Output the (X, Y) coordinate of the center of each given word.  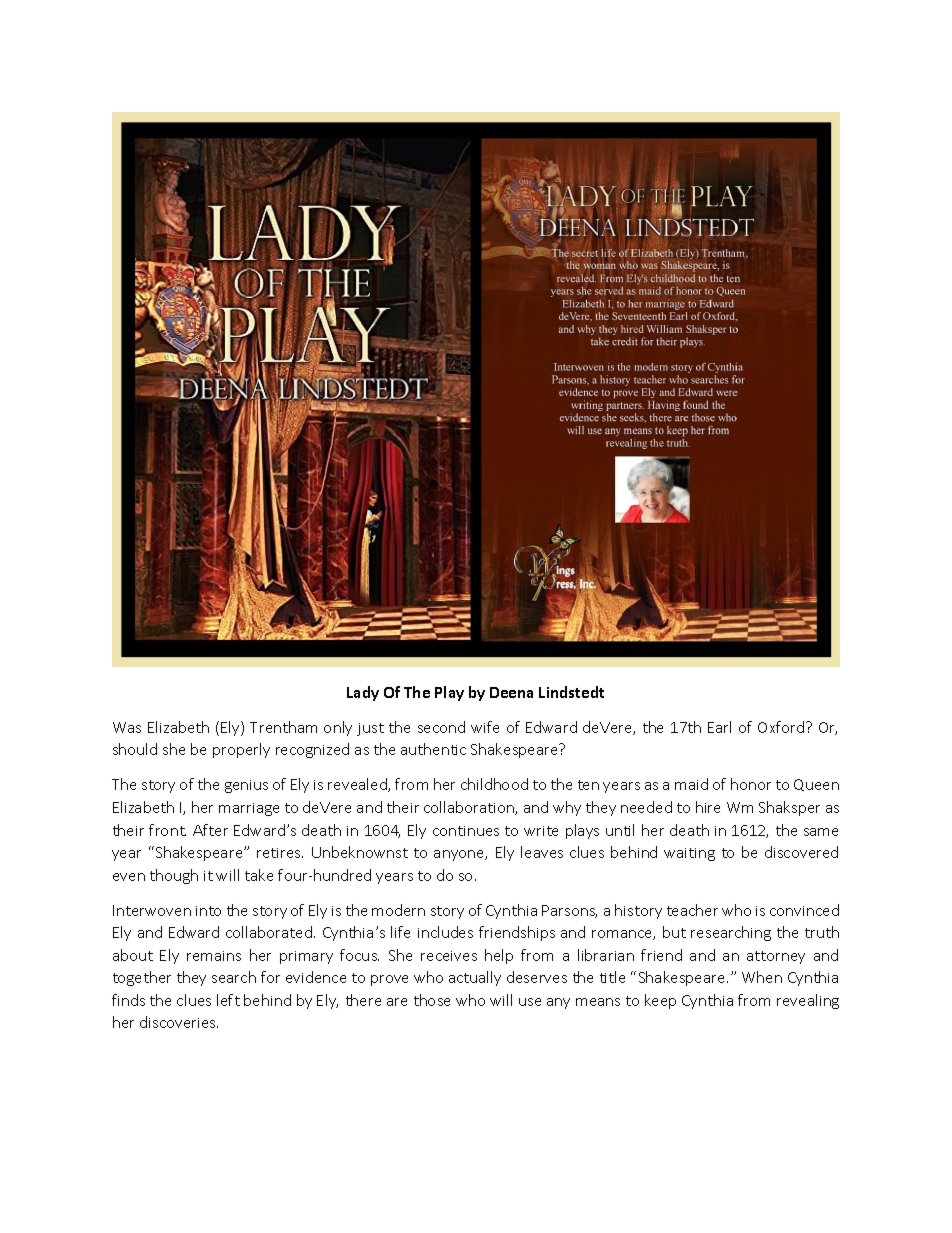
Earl (719, 727)
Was (127, 727)
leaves (542, 852)
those (432, 1000)
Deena (511, 692)
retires (280, 853)
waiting (689, 854)
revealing (808, 1001)
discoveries (179, 1022)
